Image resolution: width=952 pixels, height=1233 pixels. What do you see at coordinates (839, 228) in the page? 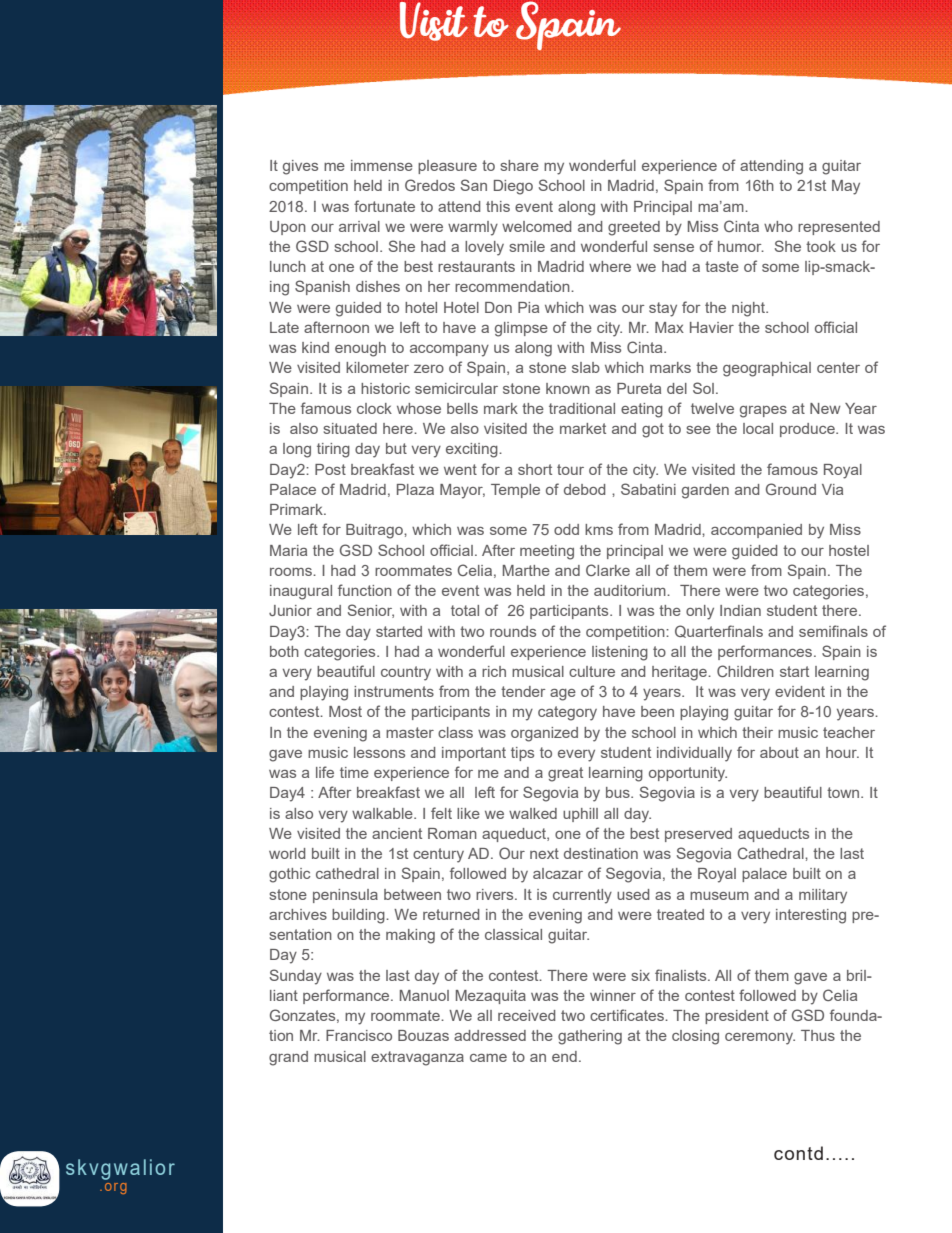
I see `represented` at bounding box center [839, 228].
